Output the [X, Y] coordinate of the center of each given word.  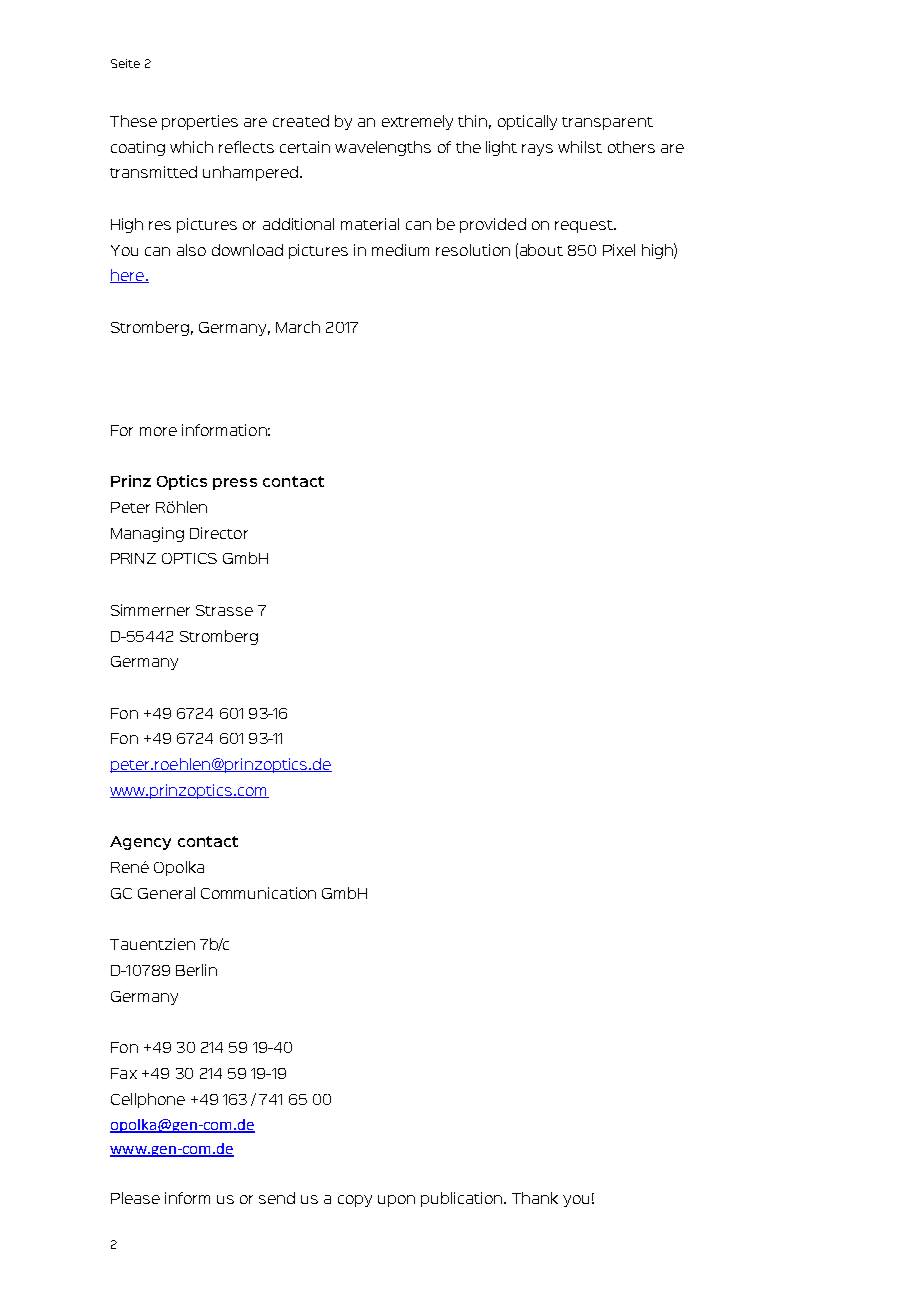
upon [396, 1201]
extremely [417, 122]
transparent [607, 123]
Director [219, 533]
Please [135, 1198]
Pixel [619, 250]
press [235, 484]
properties [200, 122]
